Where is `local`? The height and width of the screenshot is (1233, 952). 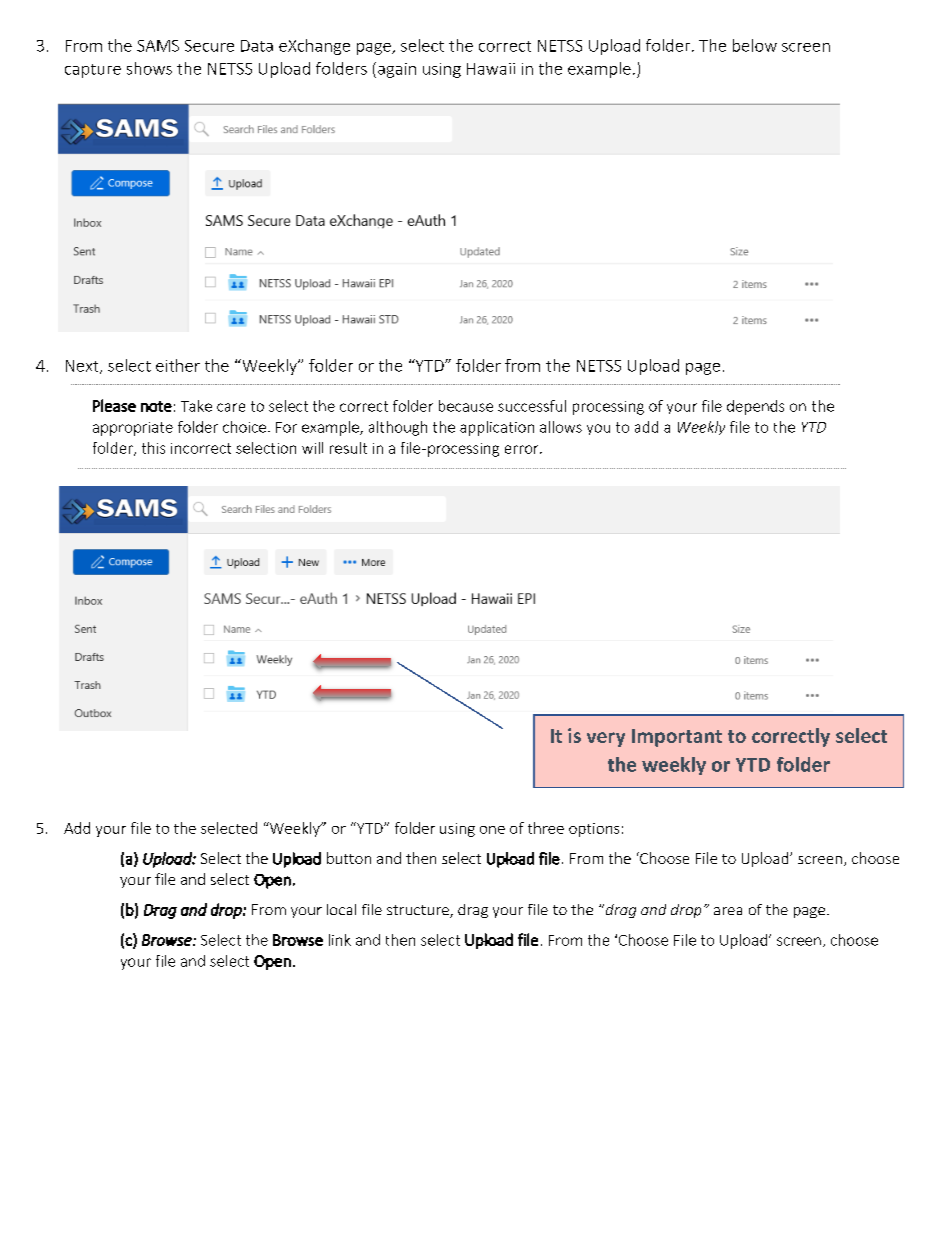
local is located at coordinates (341, 909).
